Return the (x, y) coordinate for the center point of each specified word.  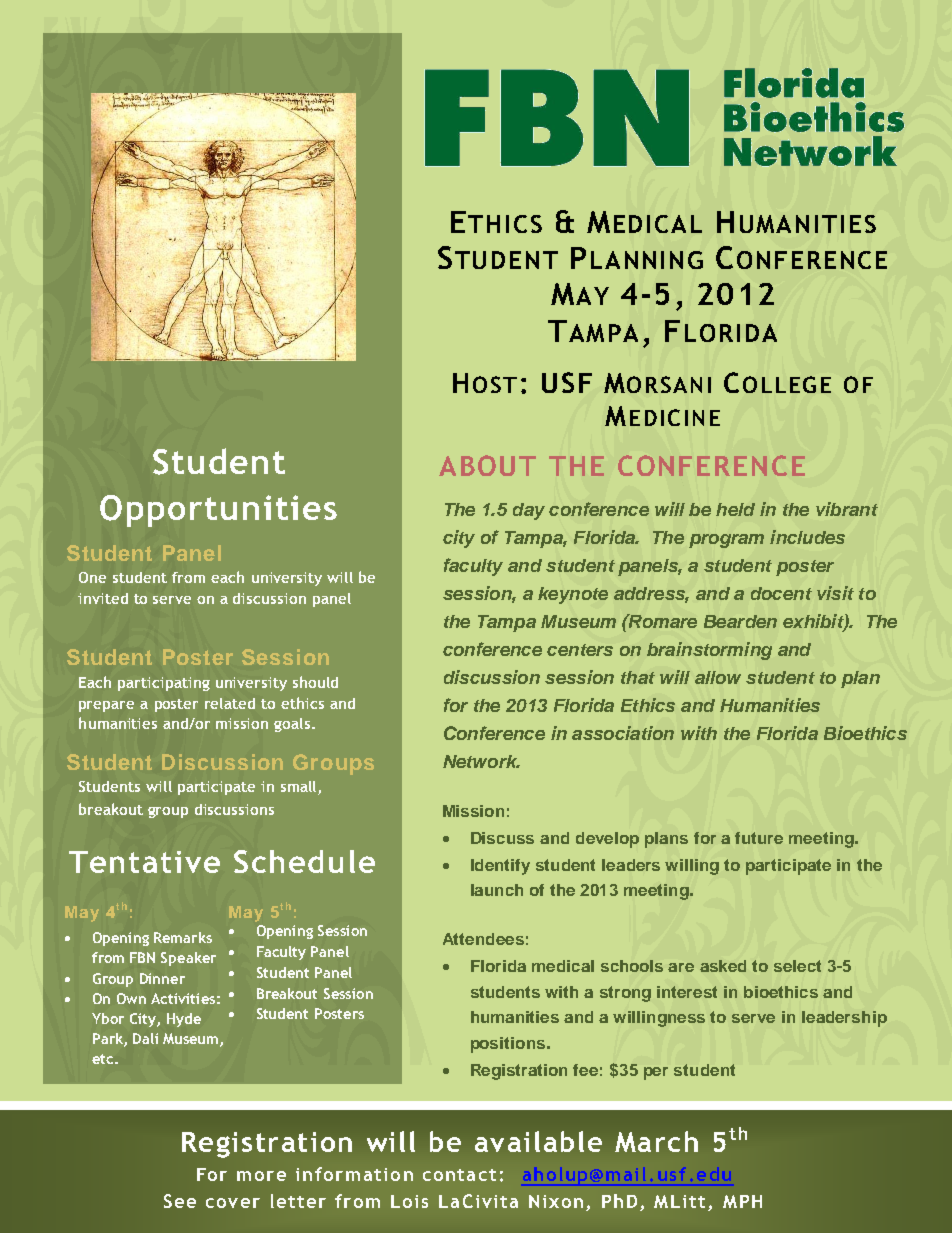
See (180, 1201)
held (735, 509)
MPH (742, 1201)
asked (723, 966)
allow (718, 677)
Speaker (188, 959)
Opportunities (218, 511)
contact (459, 1175)
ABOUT (487, 465)
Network (481, 761)
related (230, 703)
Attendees (483, 939)
